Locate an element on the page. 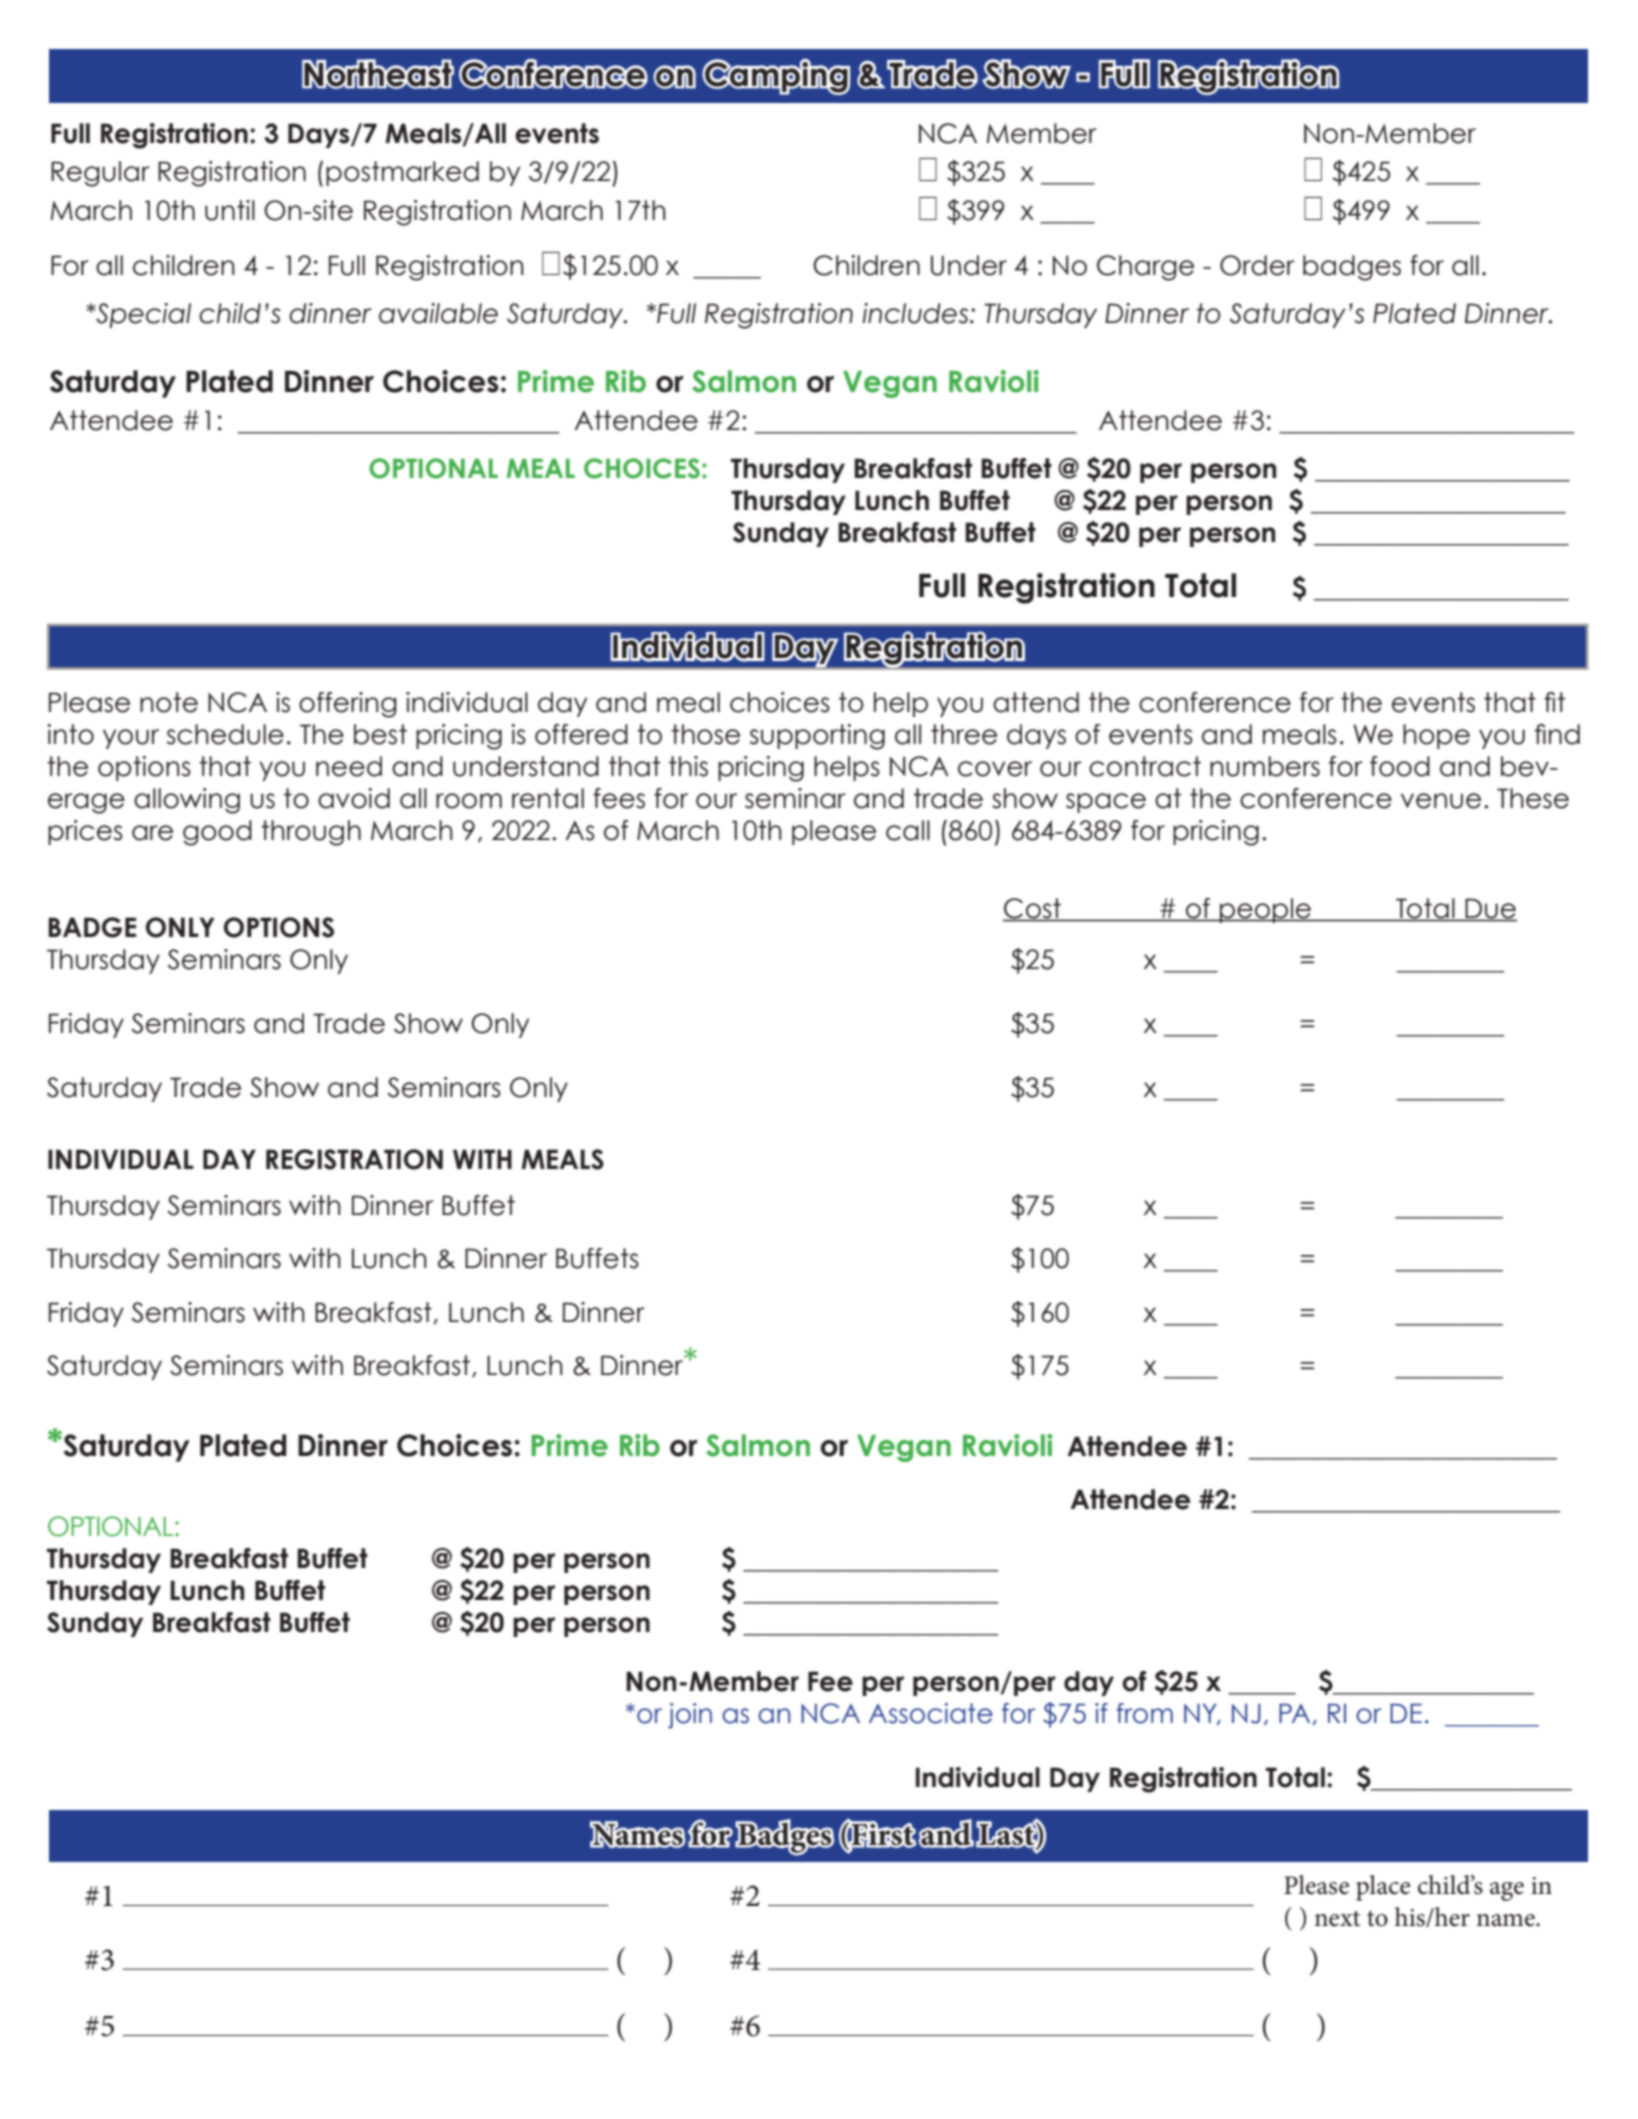 The width and height of the image is (1638, 2119). next is located at coordinates (1337, 1919).
